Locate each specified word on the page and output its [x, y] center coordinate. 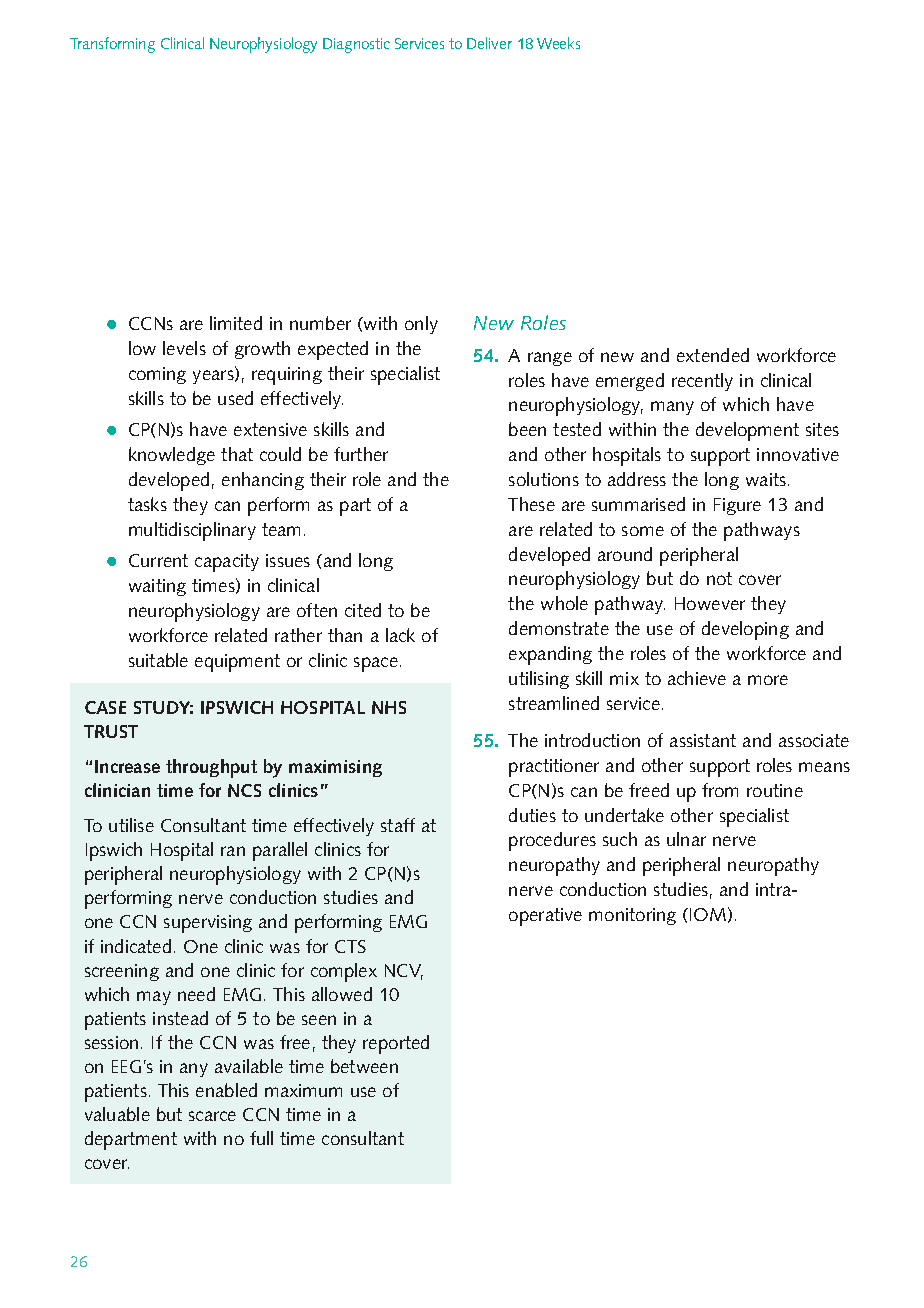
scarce [212, 1116]
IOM [708, 914]
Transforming [112, 45]
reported [396, 1044]
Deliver [489, 43]
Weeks [558, 43]
